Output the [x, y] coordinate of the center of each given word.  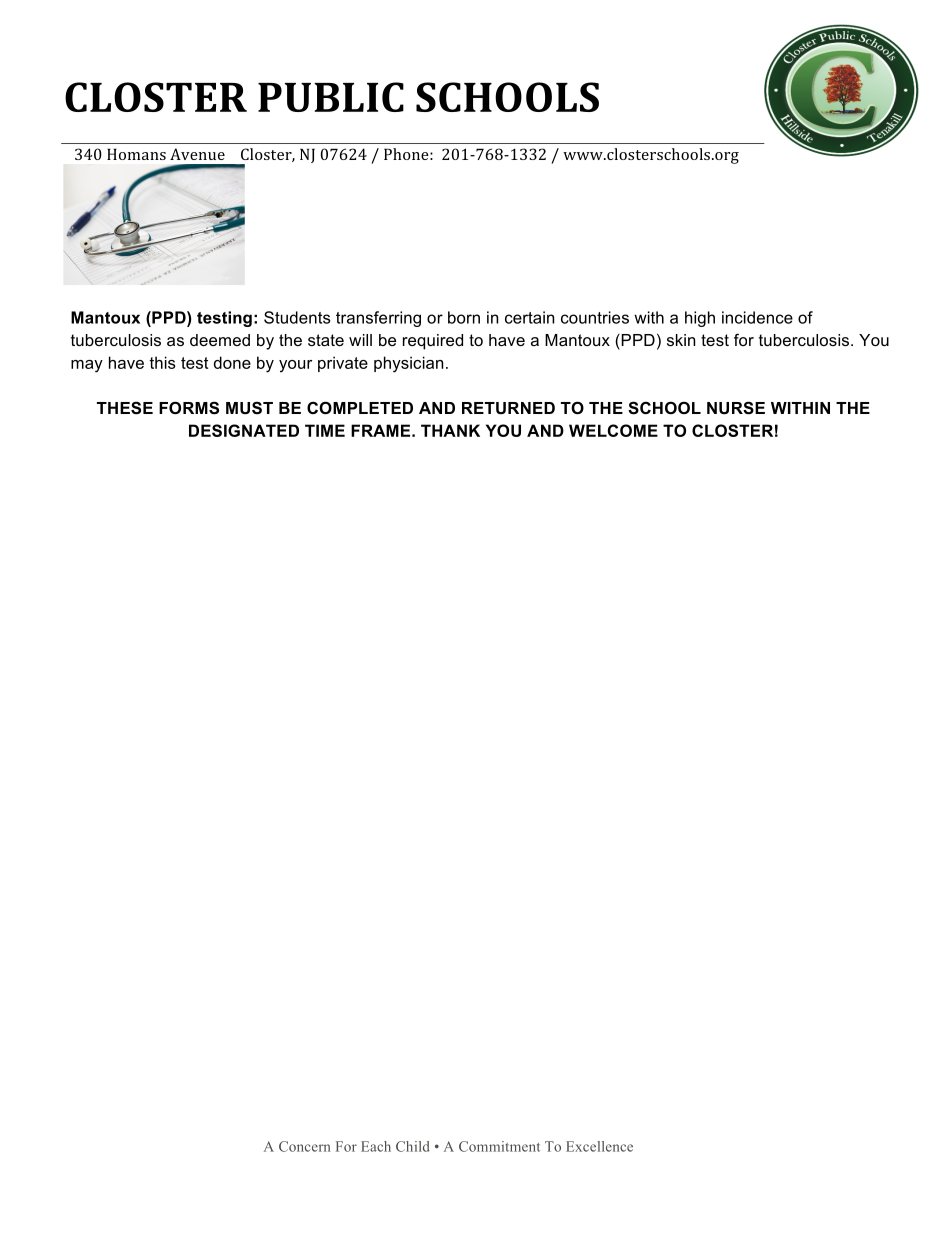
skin [681, 340]
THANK [450, 430]
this [162, 362]
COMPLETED [360, 407]
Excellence [599, 1146]
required [433, 342]
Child [413, 1146]
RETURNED [508, 408]
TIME [325, 430]
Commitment [499, 1146]
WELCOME [613, 430]
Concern [305, 1146]
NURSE [736, 408]
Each [376, 1146]
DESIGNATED [244, 430]
